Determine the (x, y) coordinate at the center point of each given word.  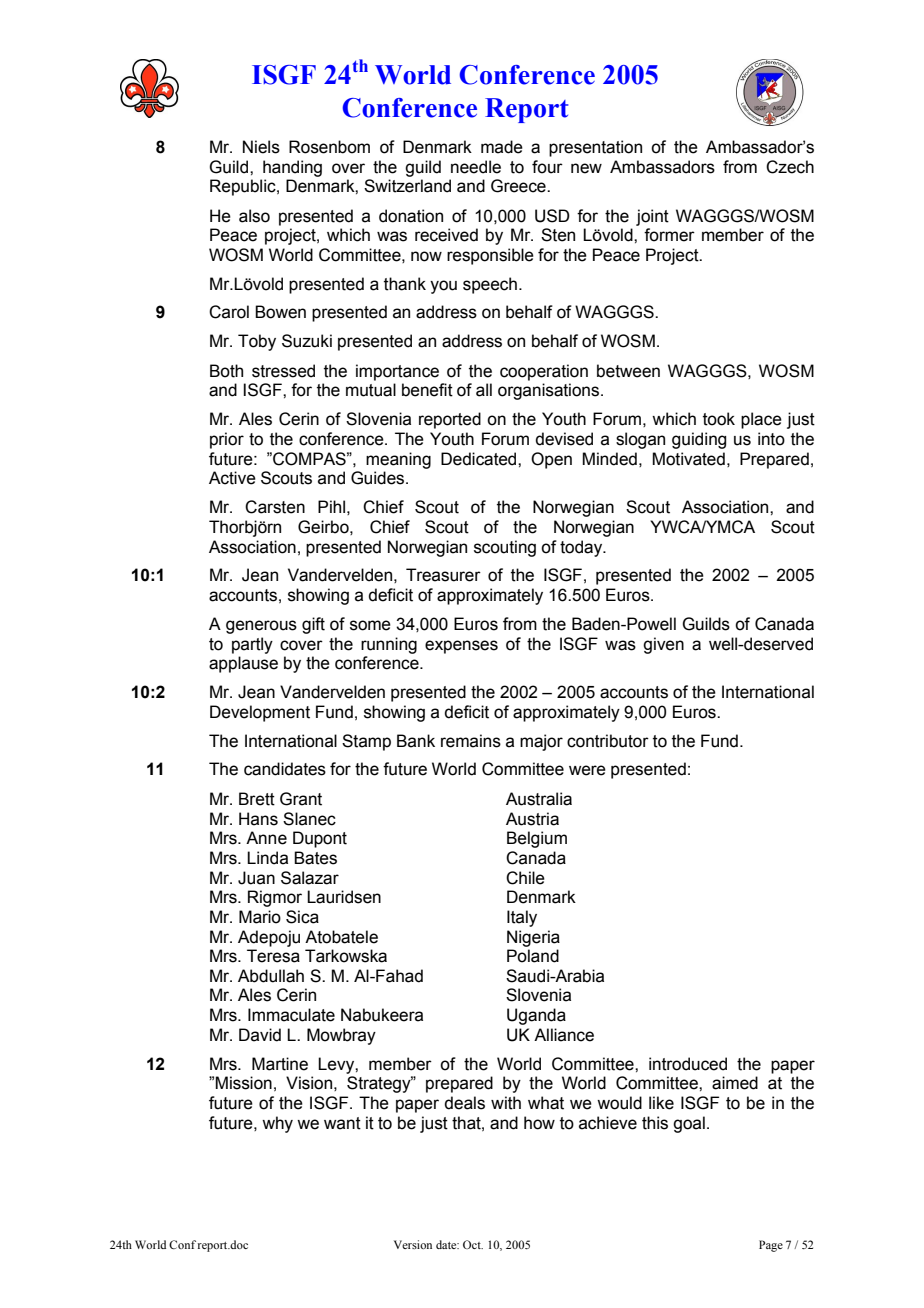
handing (292, 168)
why (277, 1124)
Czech (790, 167)
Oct (473, 1244)
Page (771, 1246)
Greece (519, 186)
